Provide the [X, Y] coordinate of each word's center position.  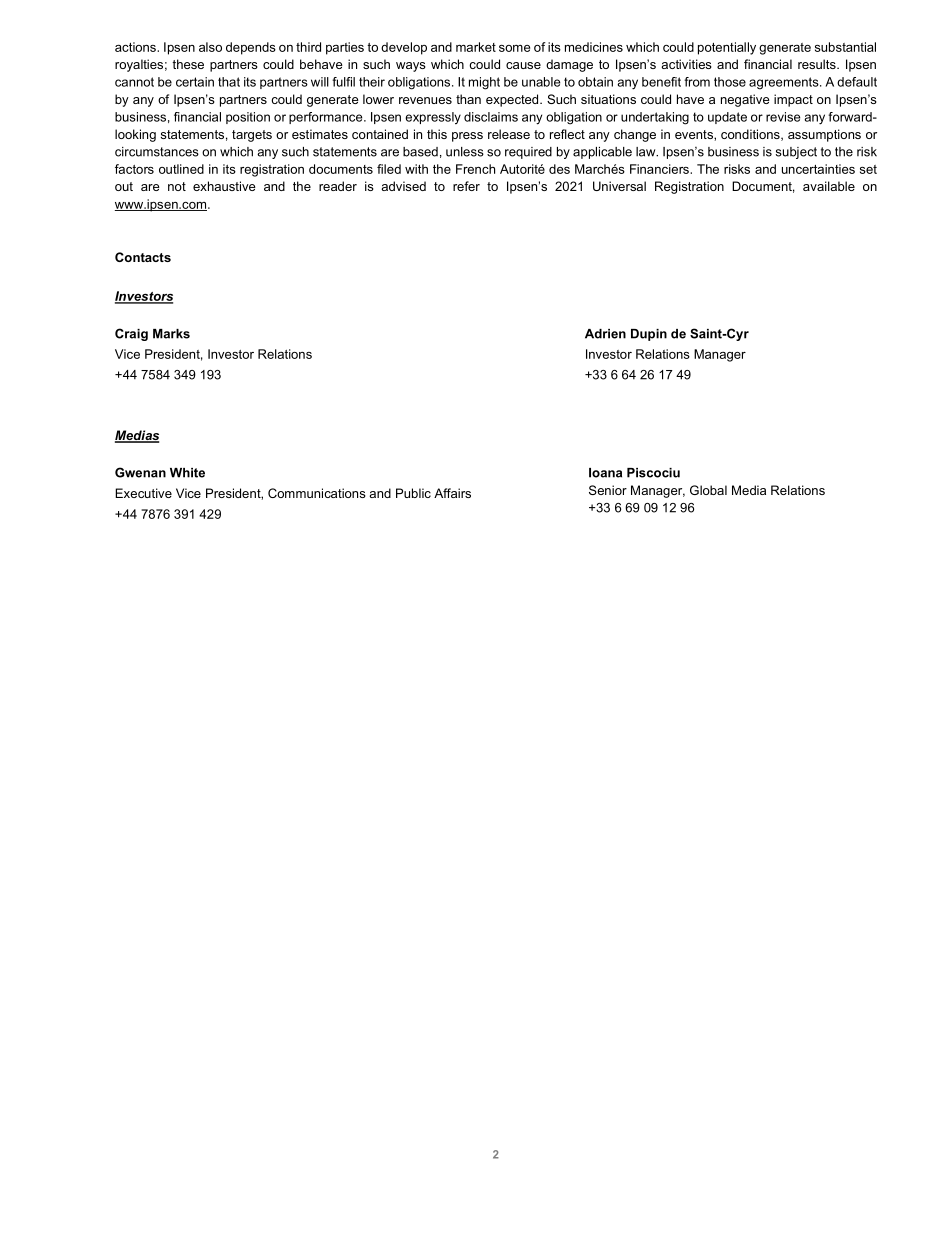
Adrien [605, 334]
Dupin [649, 335]
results [818, 64]
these [188, 64]
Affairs [452, 493]
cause [523, 65]
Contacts [143, 257]
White [187, 473]
